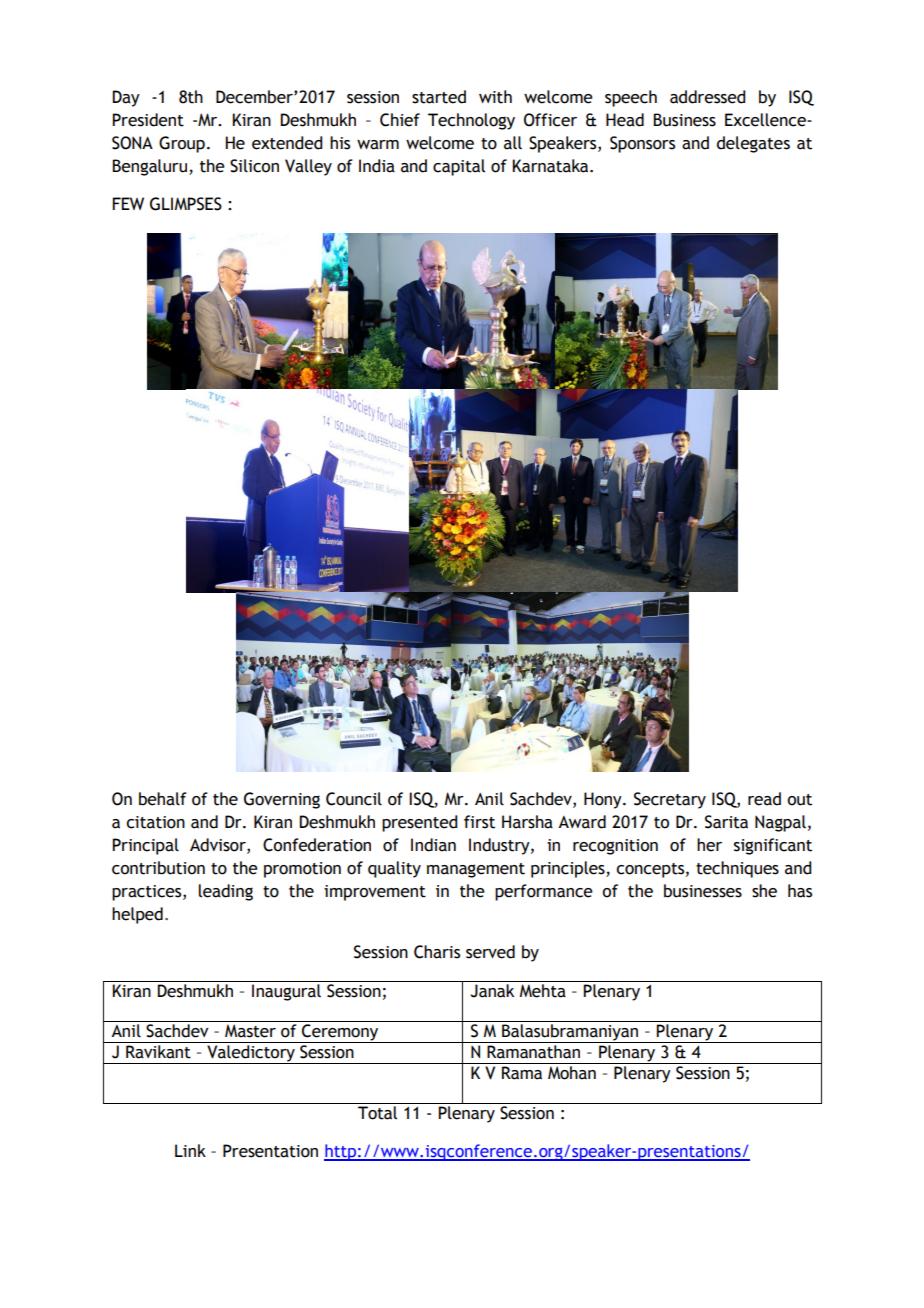 This screenshot has width=924, height=1308. I want to click on Total, so click(377, 1113).
